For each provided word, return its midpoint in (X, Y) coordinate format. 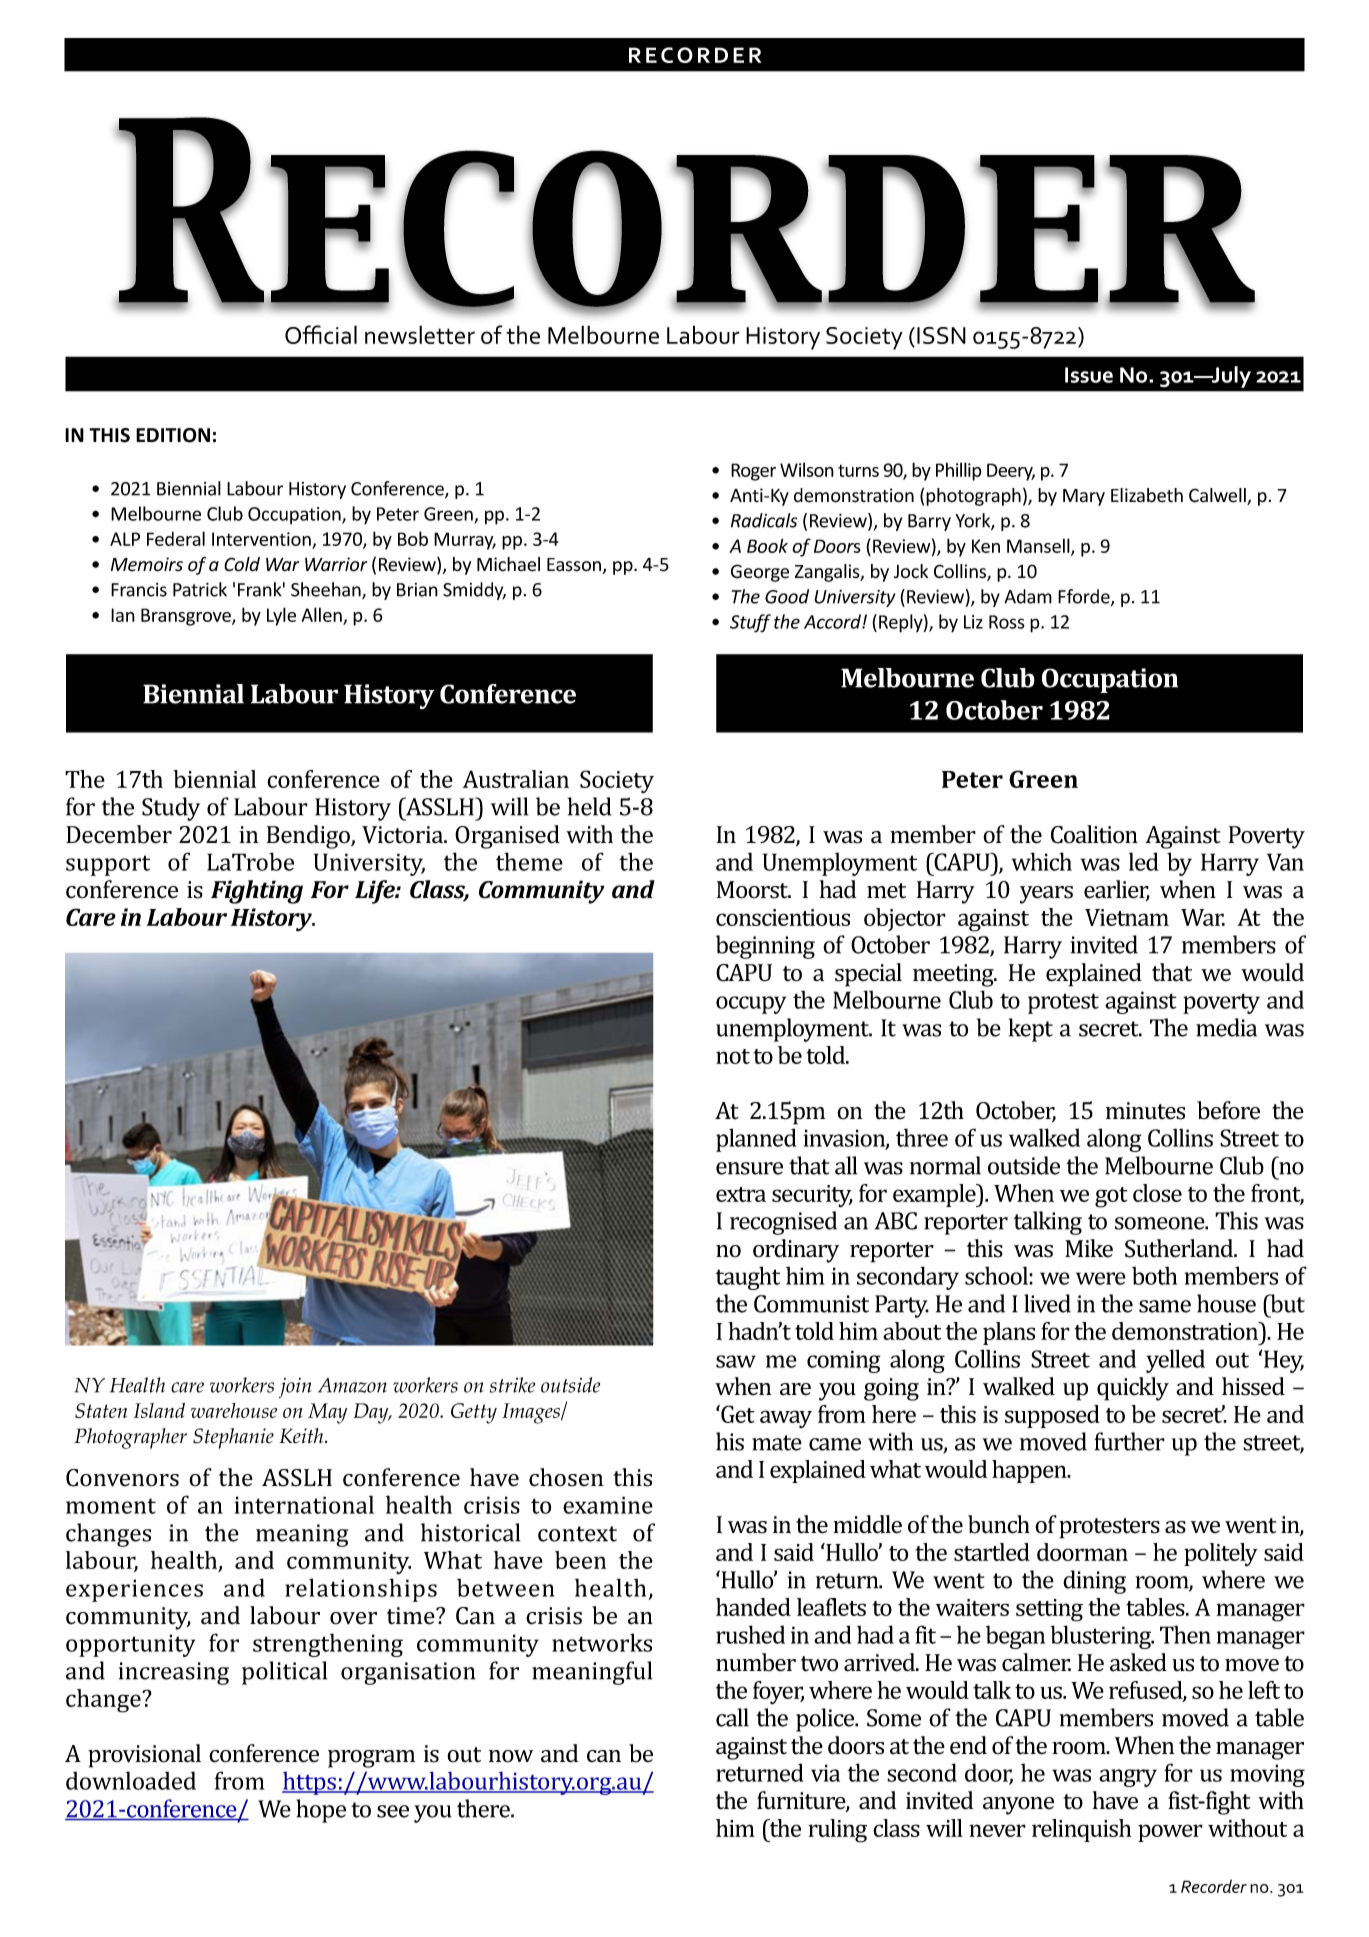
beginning (765, 947)
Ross (1007, 622)
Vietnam (1127, 917)
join (295, 1388)
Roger (753, 472)
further (1129, 1441)
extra (741, 1194)
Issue (1089, 375)
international (304, 1504)
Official (321, 334)
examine (608, 1505)
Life (376, 892)
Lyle (281, 616)
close (1157, 1193)
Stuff (750, 623)
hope (321, 1811)
